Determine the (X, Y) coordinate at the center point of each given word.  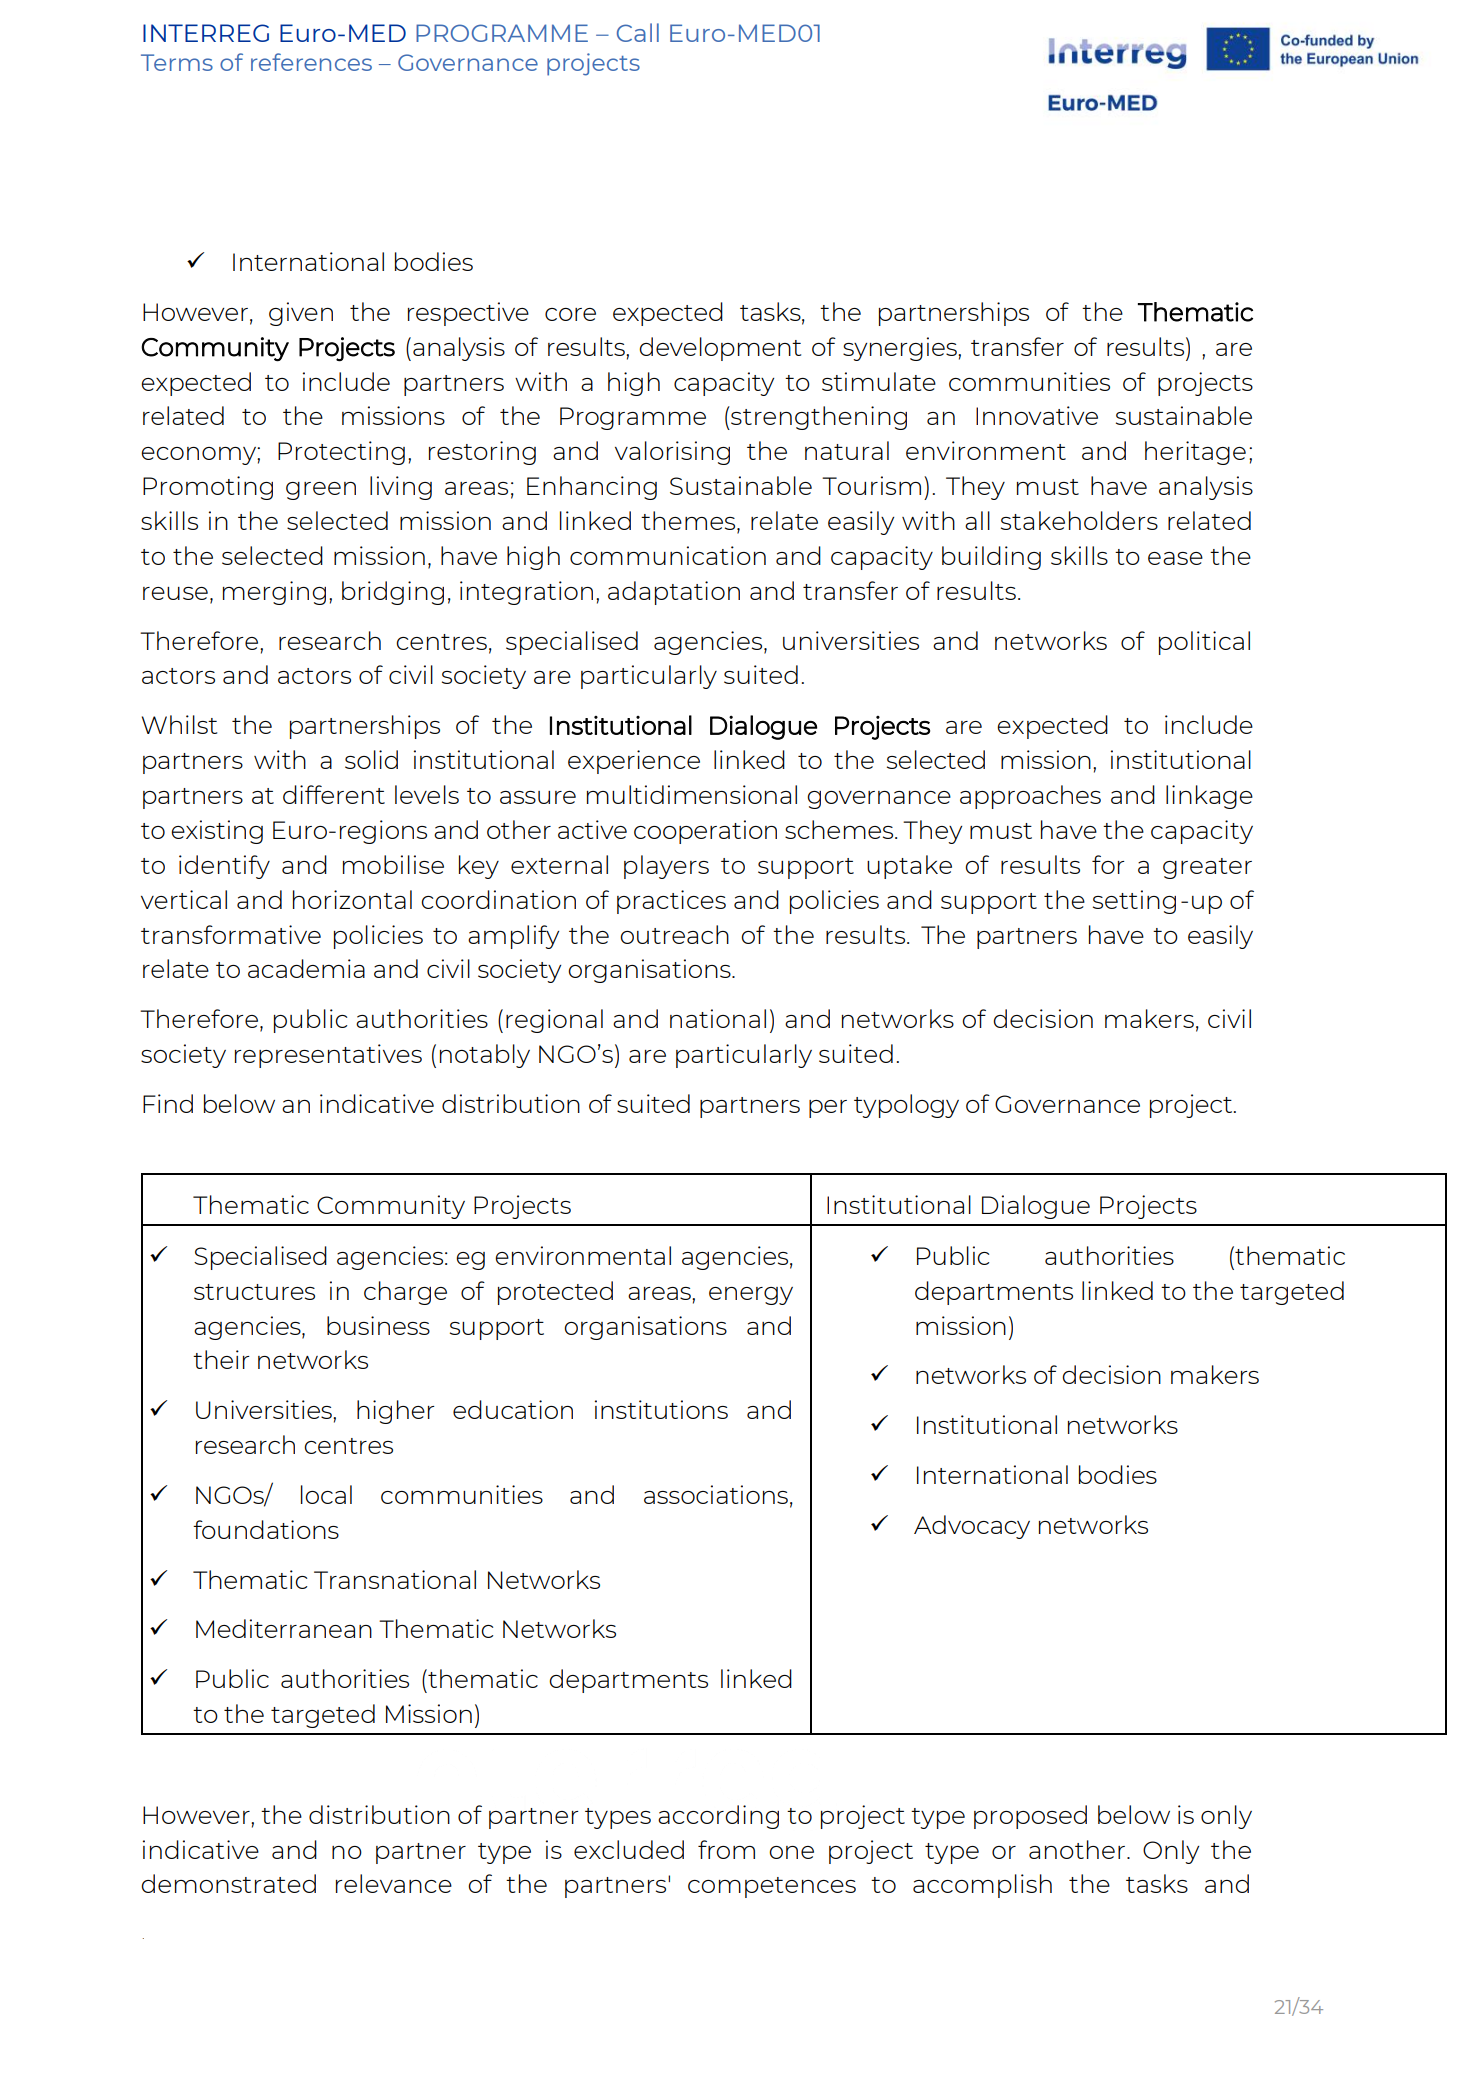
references (311, 62)
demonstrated (228, 1883)
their (221, 1359)
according (718, 1817)
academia (306, 968)
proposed (1030, 1817)
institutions (661, 1409)
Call (638, 32)
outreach (674, 934)
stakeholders (1079, 520)
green (321, 491)
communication (668, 555)
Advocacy (972, 1527)
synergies (901, 349)
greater (1207, 868)
